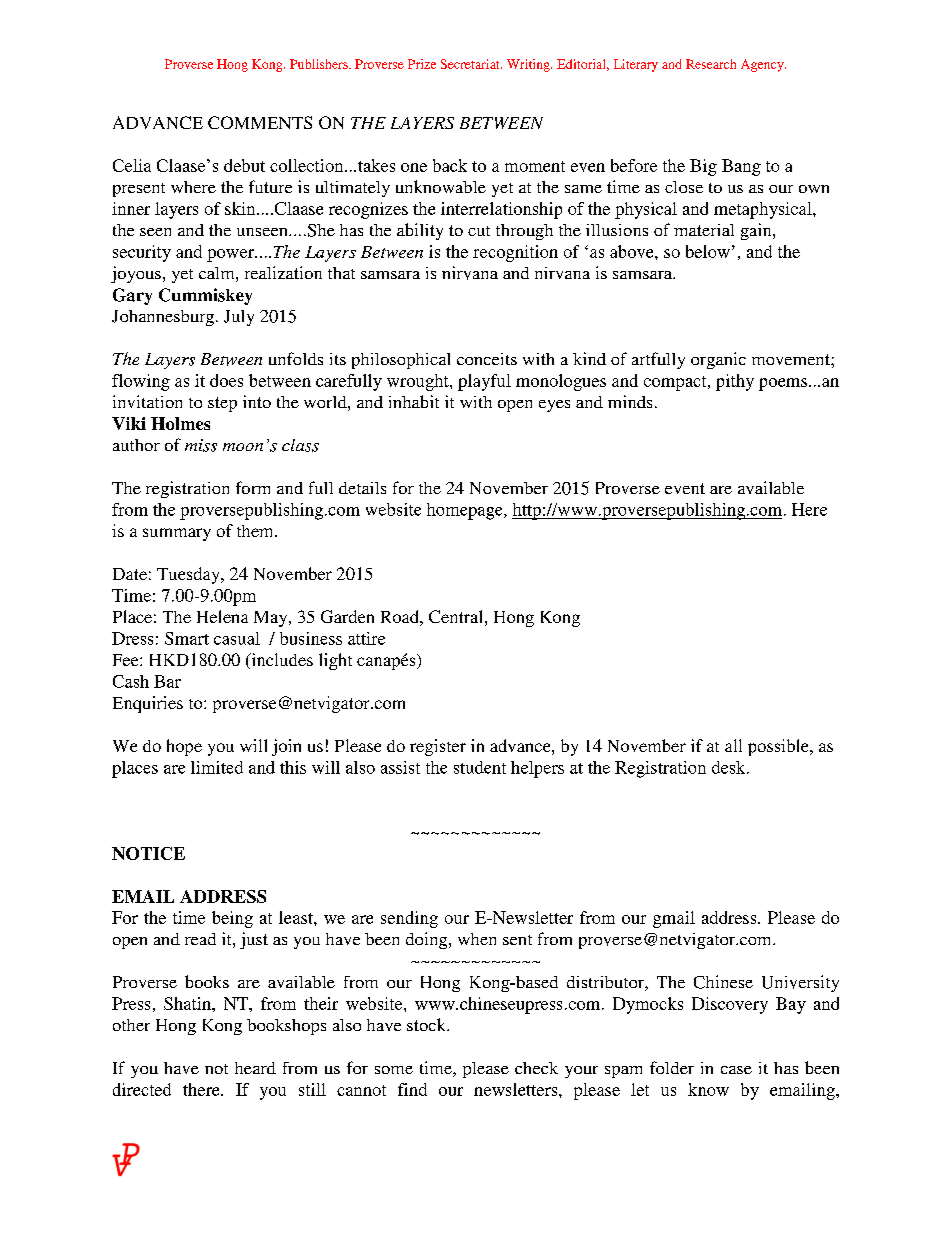  I want to click on pithy, so click(735, 382).
